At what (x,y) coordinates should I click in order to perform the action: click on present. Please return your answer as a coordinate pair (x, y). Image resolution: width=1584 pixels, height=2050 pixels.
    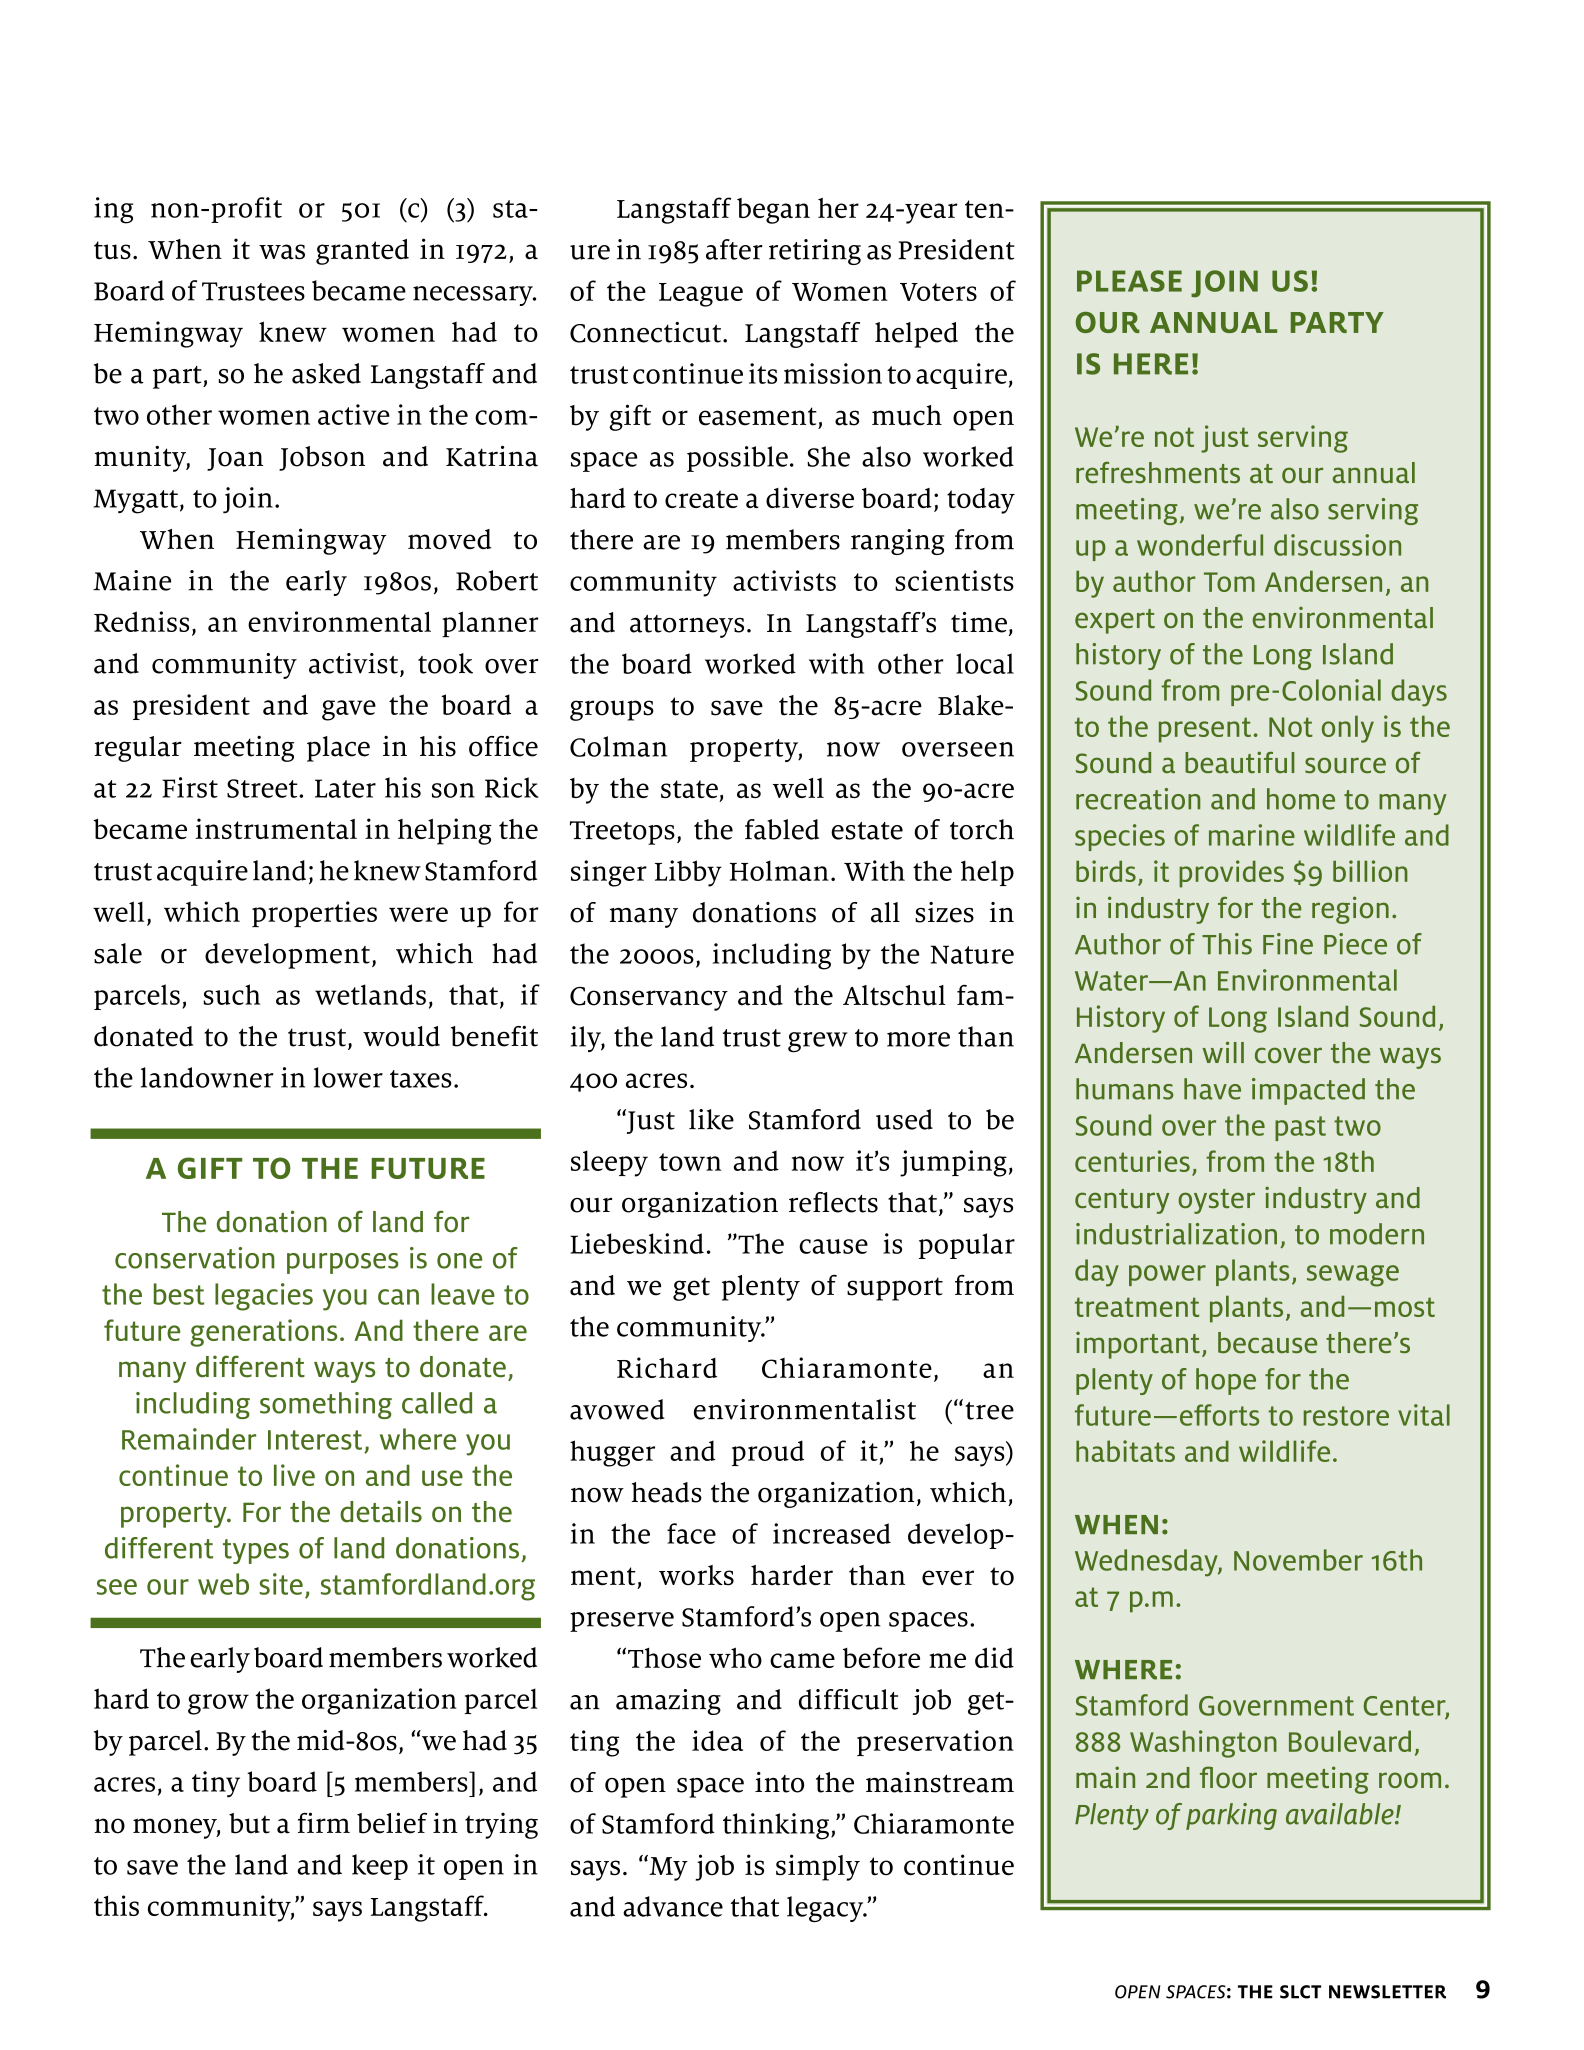
    Looking at the image, I should click on (1205, 730).
